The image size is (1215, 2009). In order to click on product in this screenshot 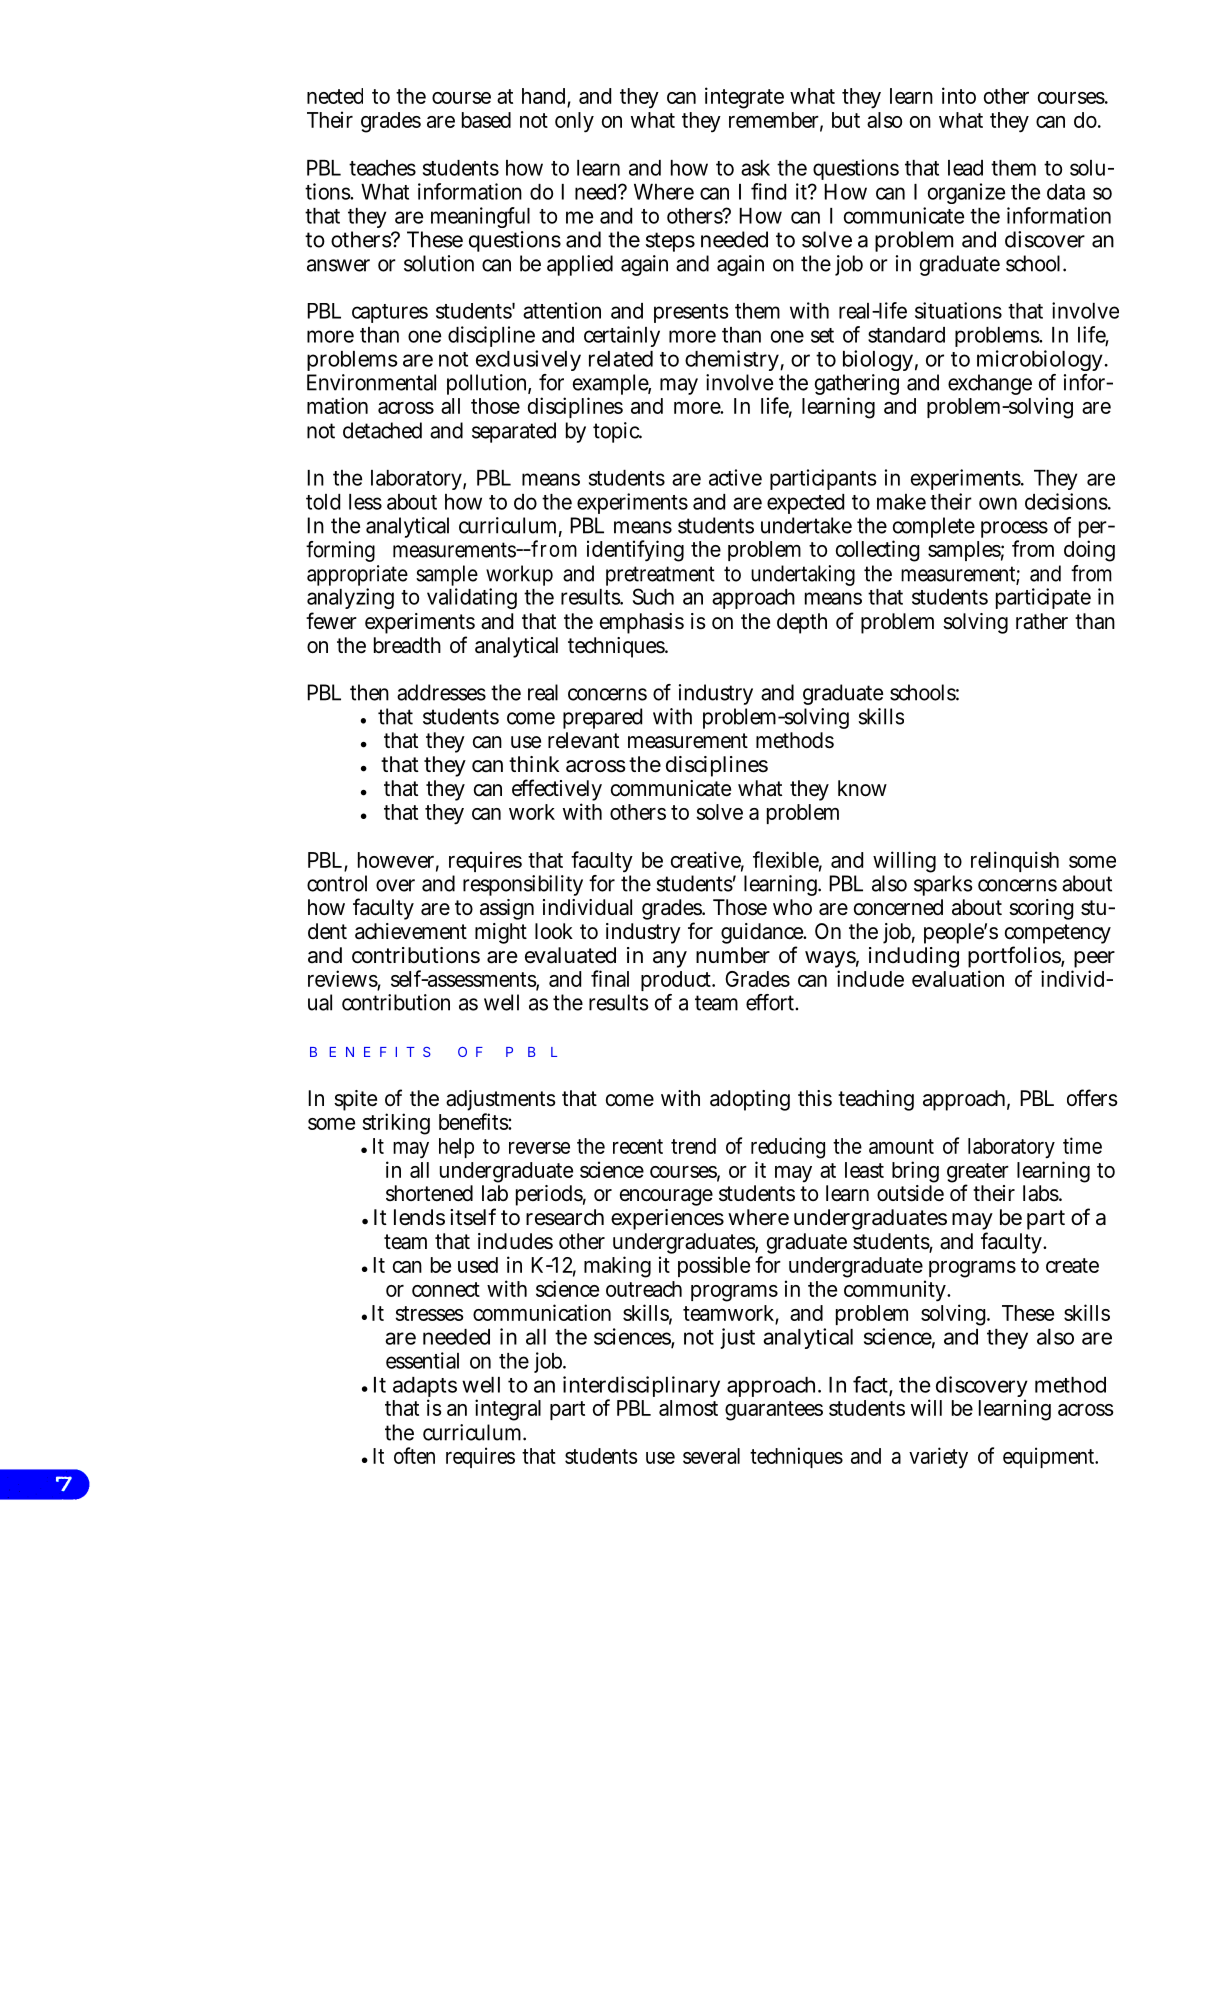, I will do `click(678, 983)`.
